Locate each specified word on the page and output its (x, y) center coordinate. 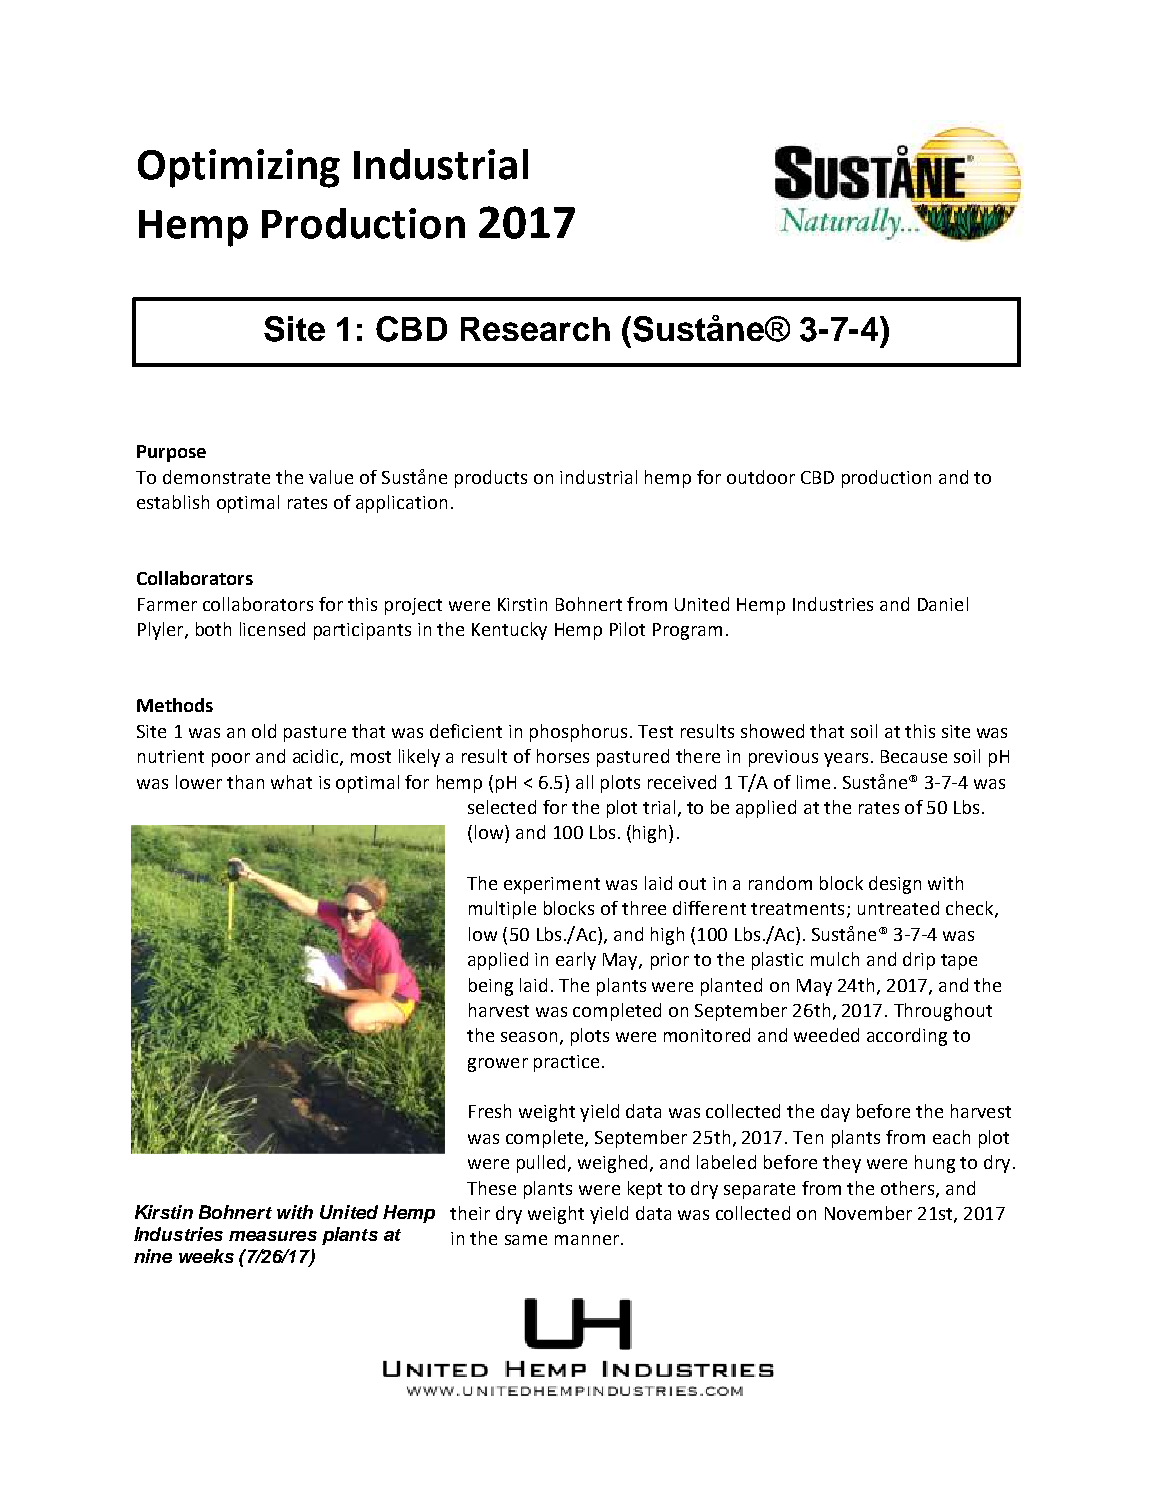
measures (273, 1236)
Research (535, 329)
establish (173, 502)
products (491, 479)
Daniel (943, 604)
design (895, 885)
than (245, 782)
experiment (552, 885)
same (526, 1240)
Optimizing (239, 168)
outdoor (761, 477)
